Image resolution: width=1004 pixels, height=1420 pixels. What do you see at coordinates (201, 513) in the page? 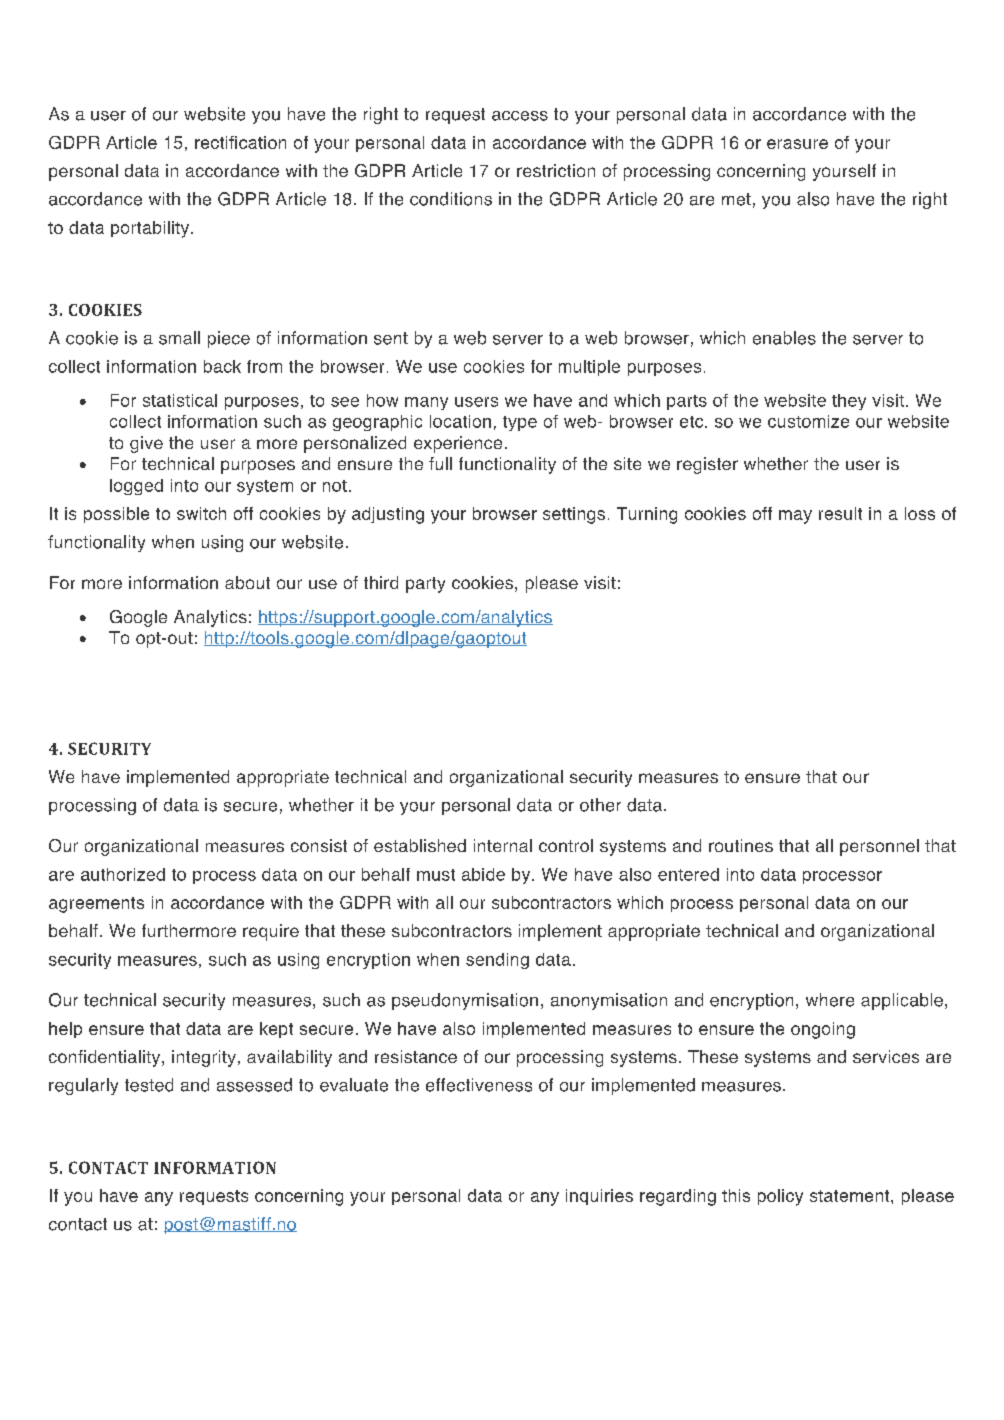
I see `switch` at bounding box center [201, 513].
